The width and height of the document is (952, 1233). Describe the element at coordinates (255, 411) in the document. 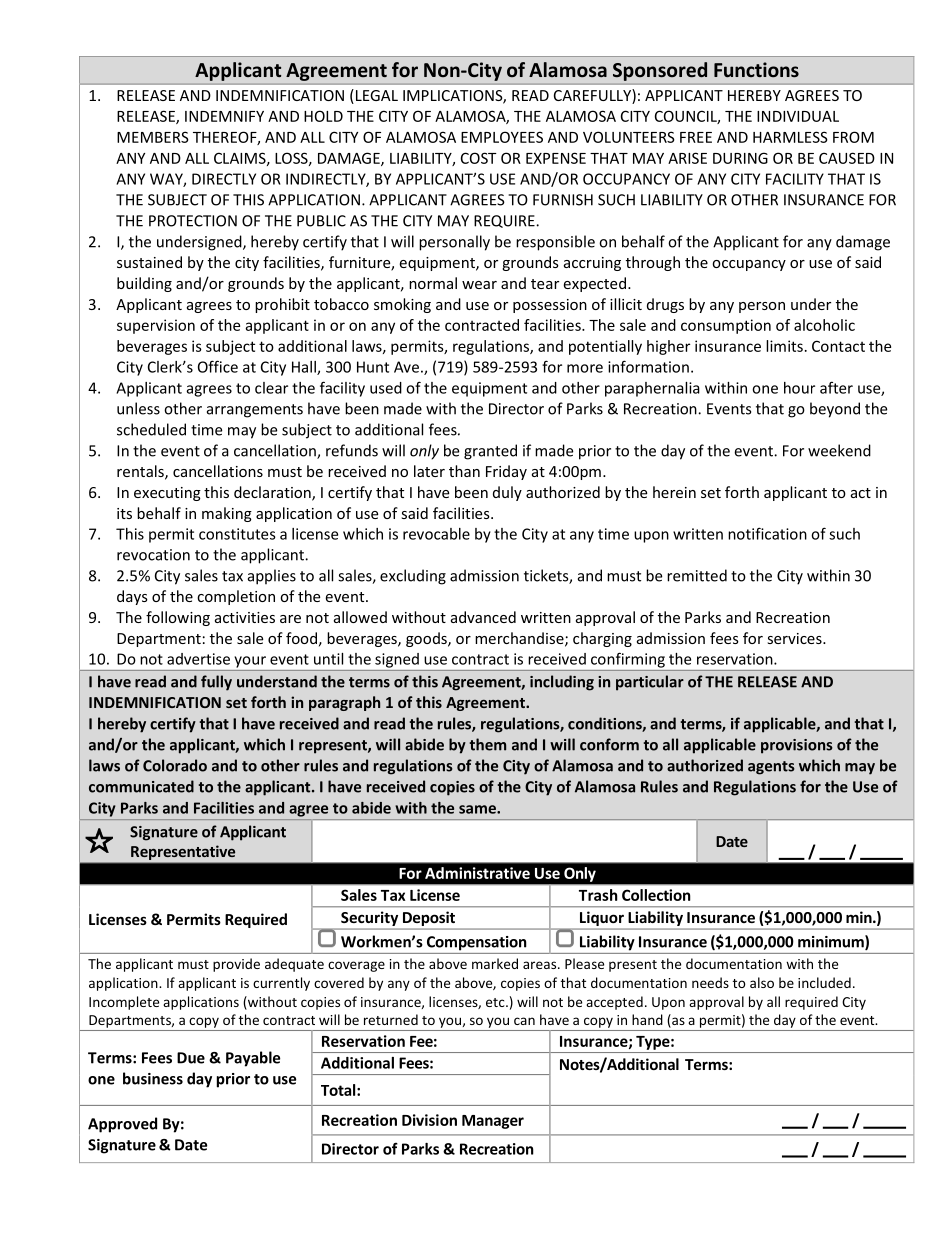

I see `arrangements` at that location.
